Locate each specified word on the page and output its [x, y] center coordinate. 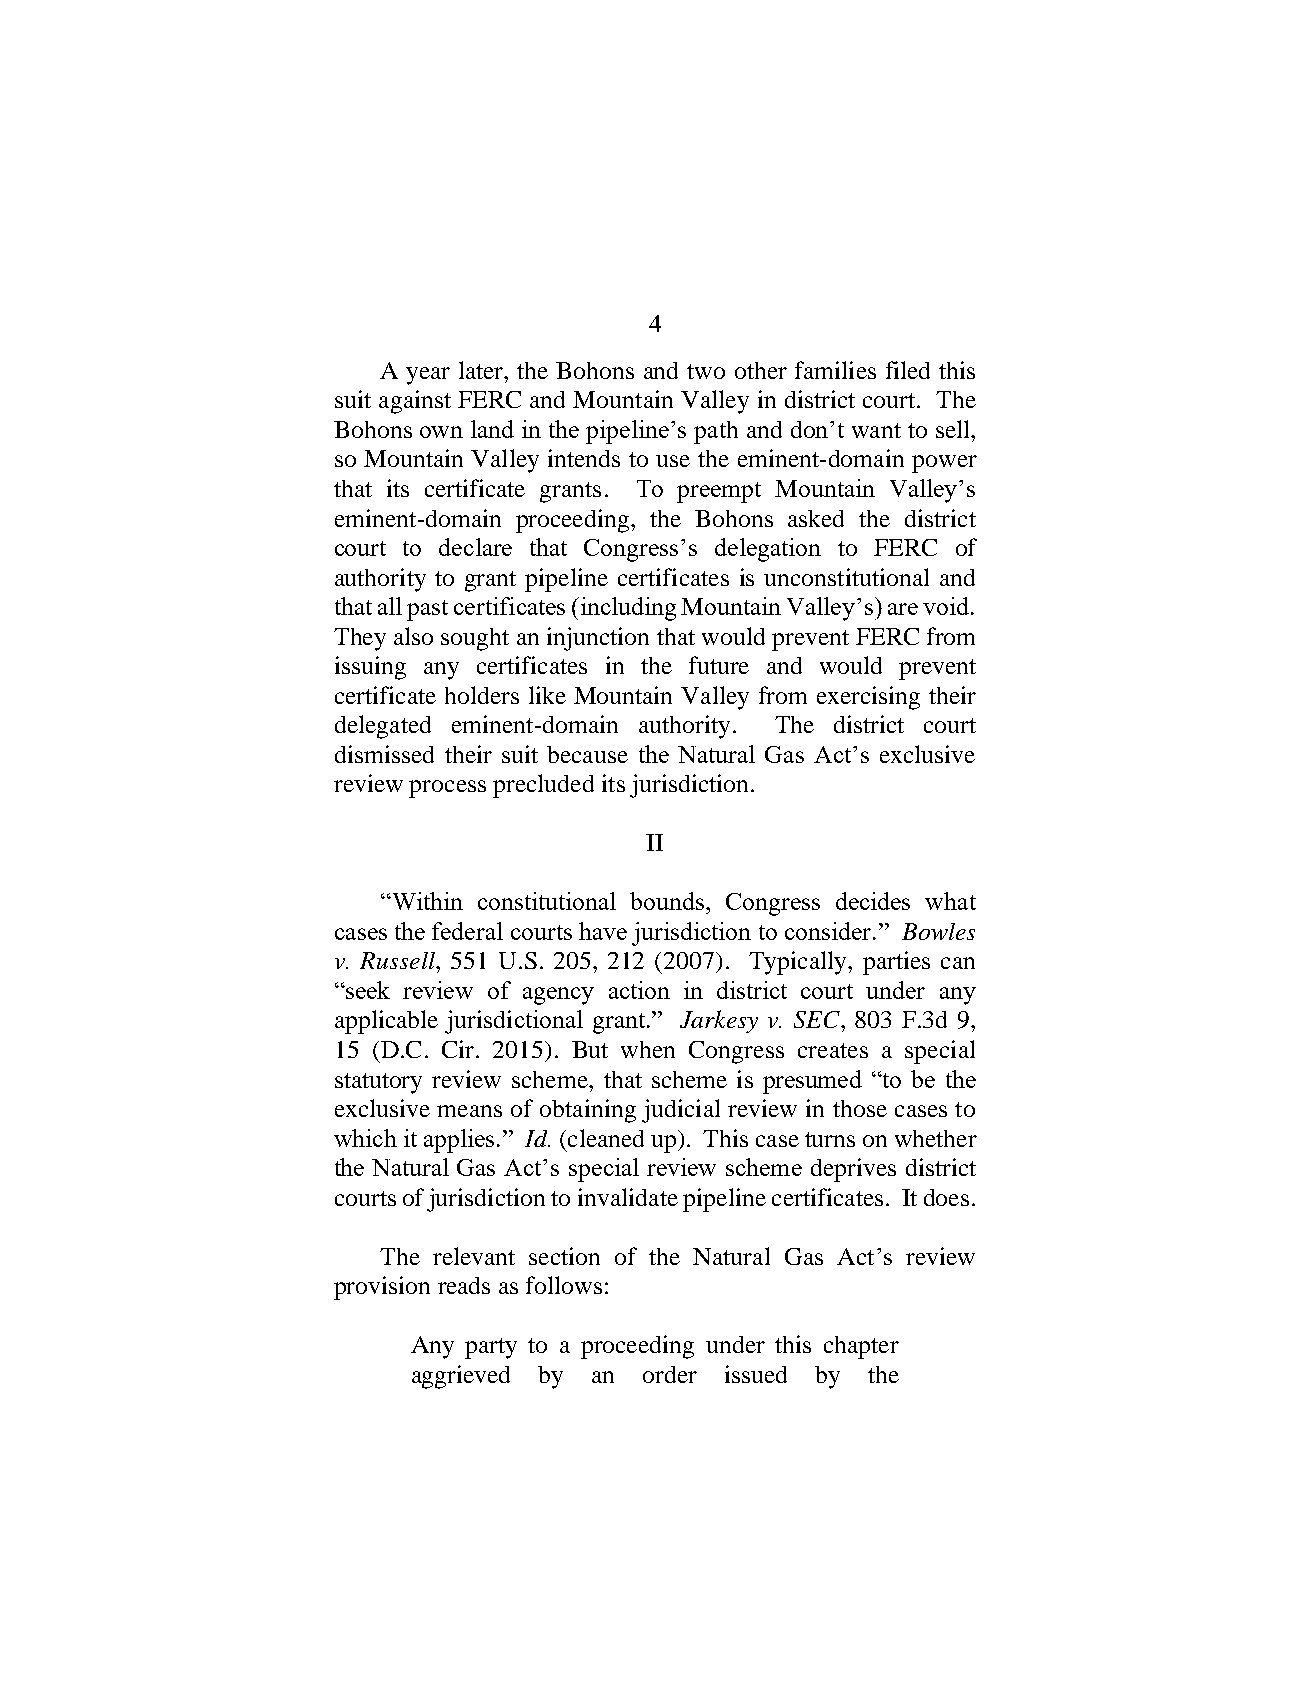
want [876, 430]
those [860, 1108]
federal [467, 931]
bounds [668, 901]
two [706, 371]
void [947, 606]
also [413, 636]
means [469, 1111]
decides [873, 901]
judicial [681, 1111]
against [415, 402]
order [670, 1374]
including [628, 609]
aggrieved [461, 1377]
